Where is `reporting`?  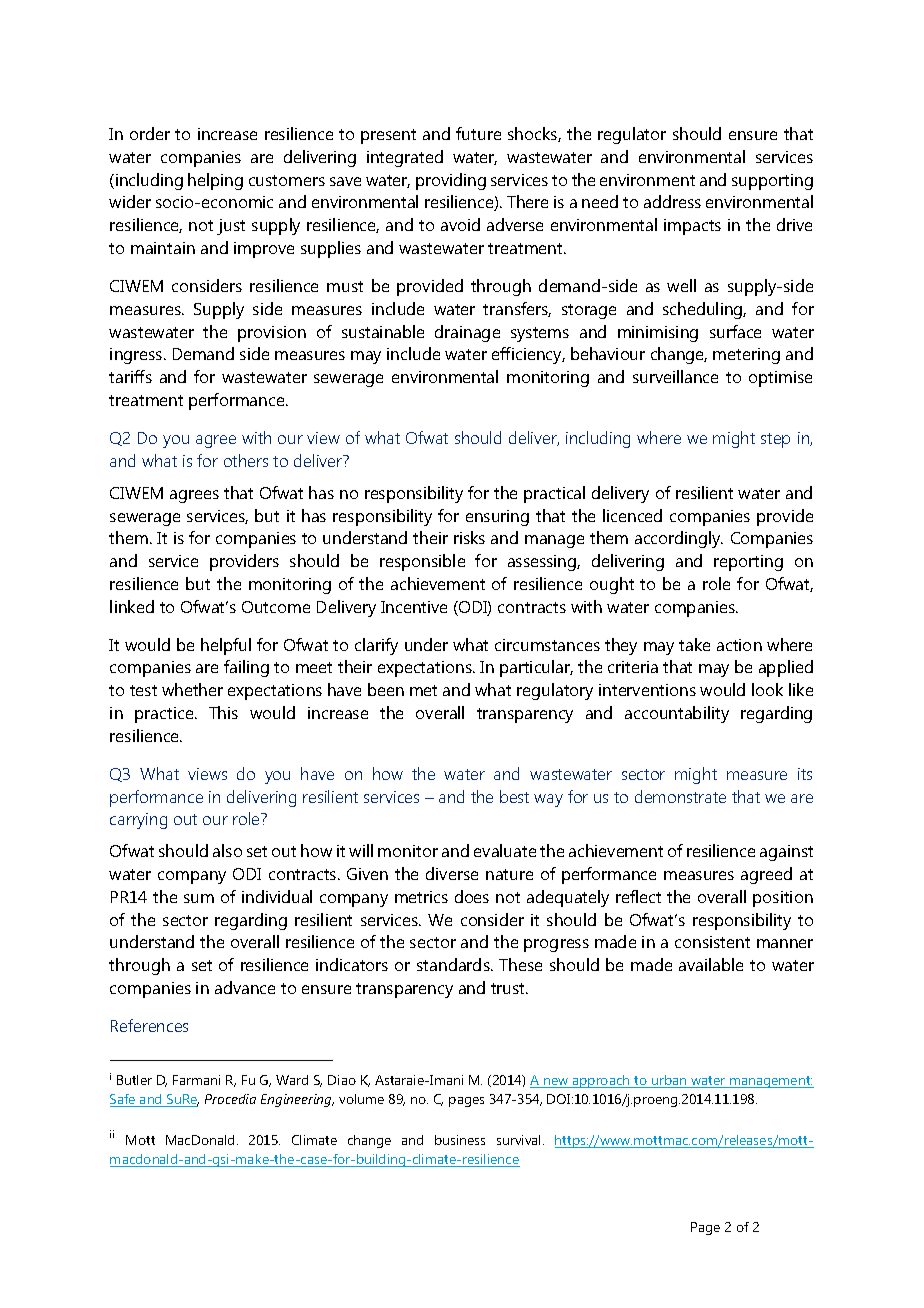 reporting is located at coordinates (748, 563).
